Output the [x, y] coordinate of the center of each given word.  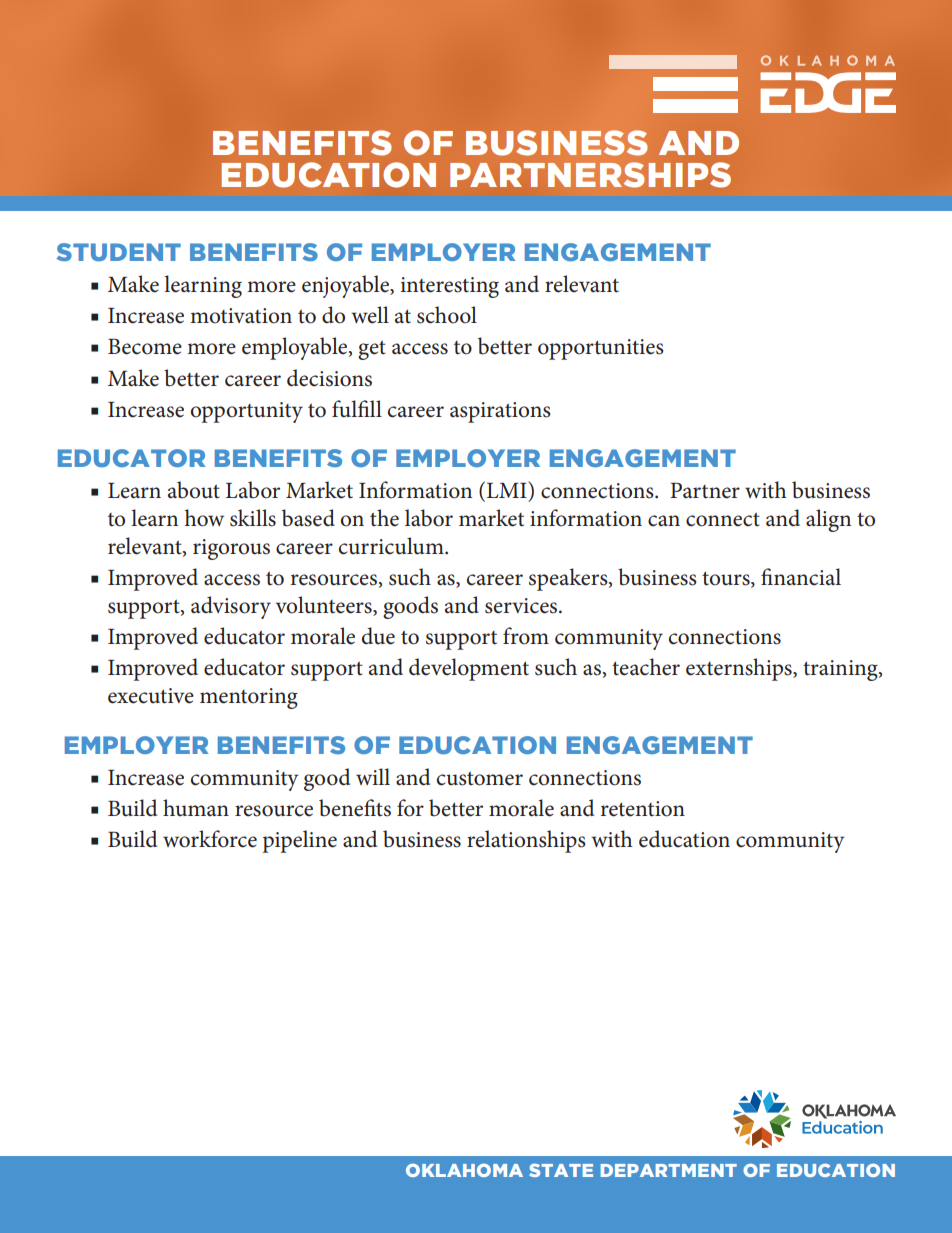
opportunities [601, 349]
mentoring [249, 698]
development [469, 669]
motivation [241, 316]
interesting [450, 287]
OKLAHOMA [464, 1170]
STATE [561, 1170]
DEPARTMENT [669, 1170]
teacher [646, 667]
